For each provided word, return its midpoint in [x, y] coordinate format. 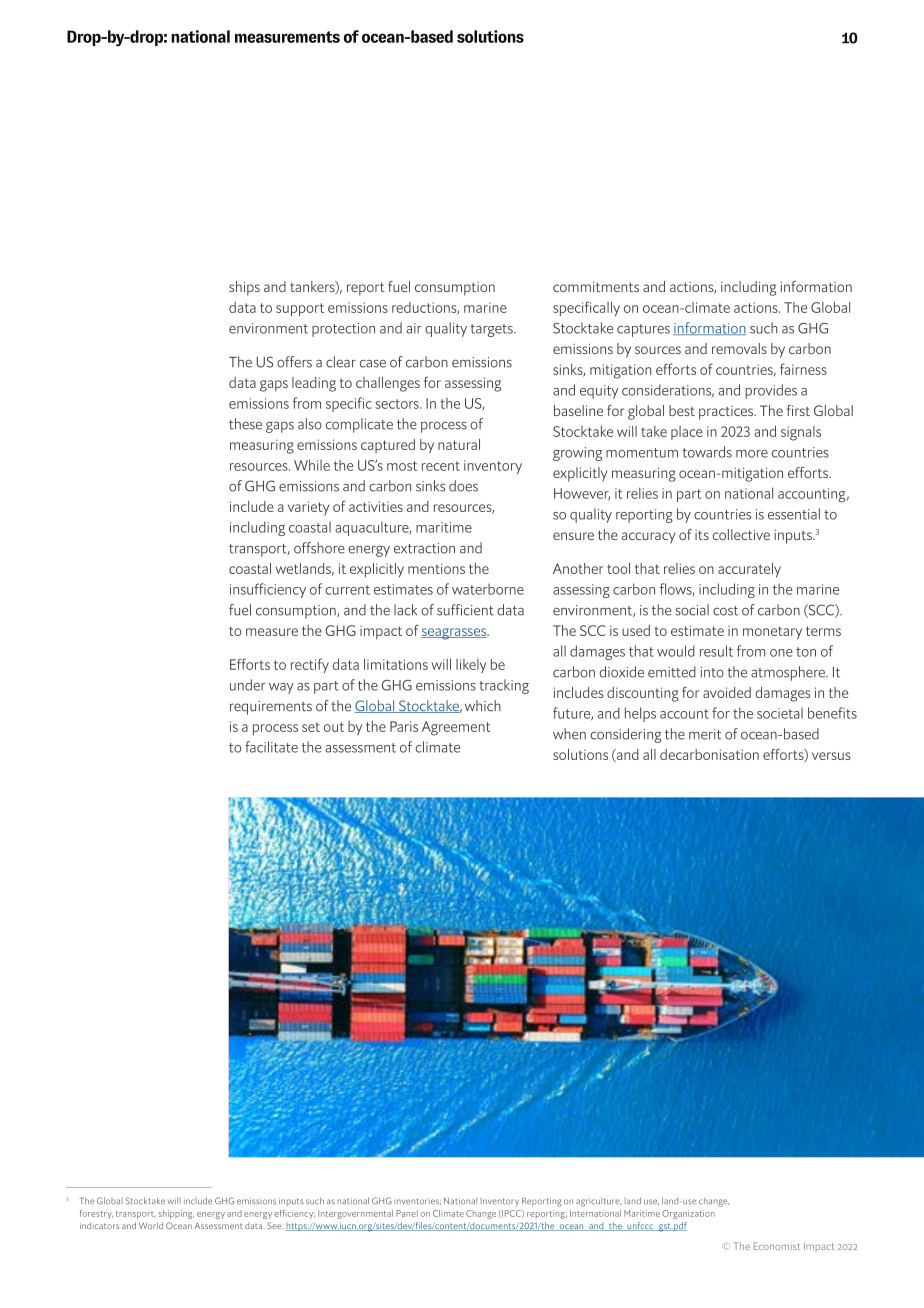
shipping [176, 1214]
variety [308, 508]
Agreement [456, 728]
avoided [727, 692]
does [463, 486]
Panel [407, 1213]
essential [794, 514]
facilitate [271, 747]
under [248, 685]
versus [831, 756]
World [151, 1225]
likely [471, 666]
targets [492, 330]
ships [244, 288]
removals [739, 348]
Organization [688, 1214]
